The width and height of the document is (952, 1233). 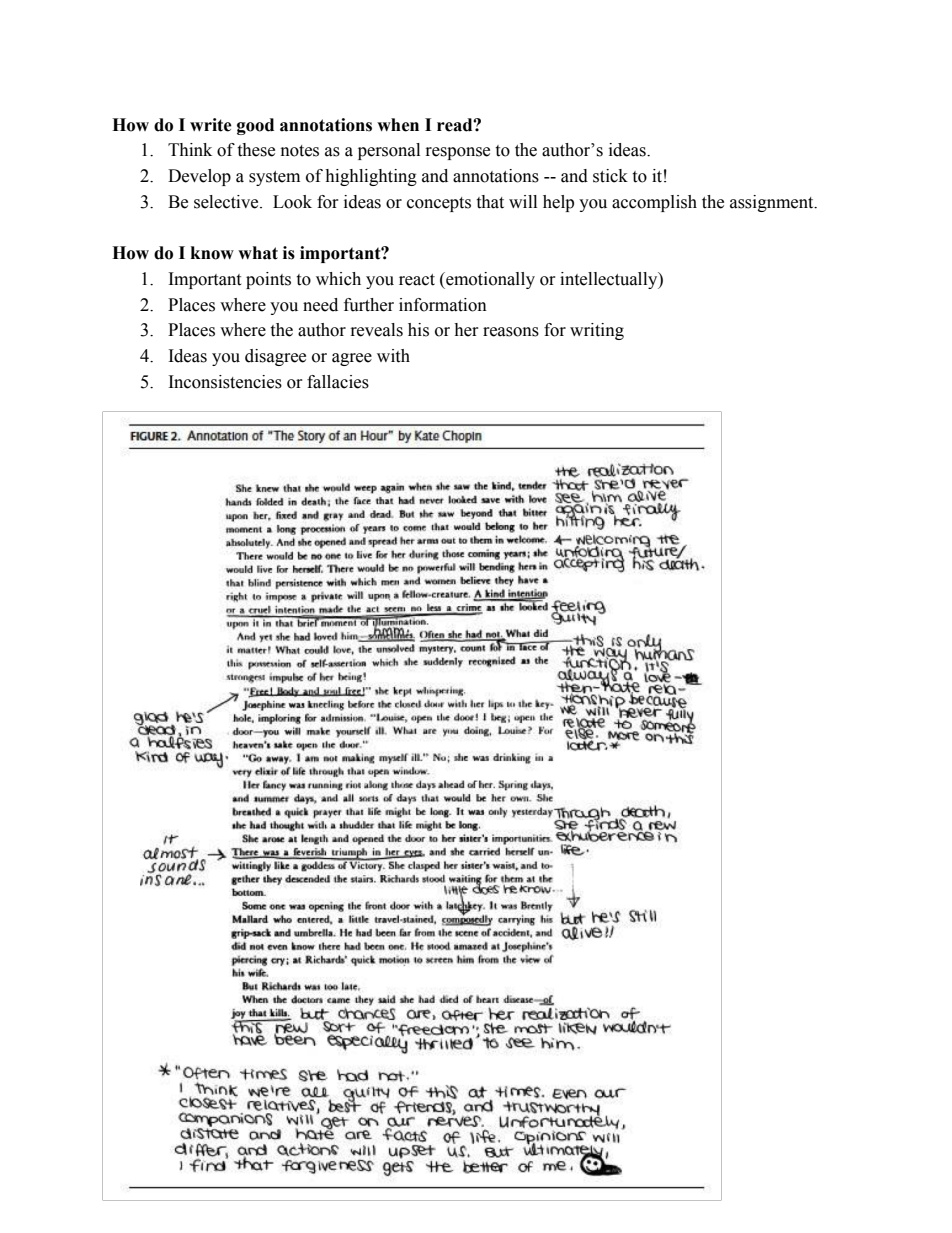 I want to click on writing, so click(x=597, y=331).
